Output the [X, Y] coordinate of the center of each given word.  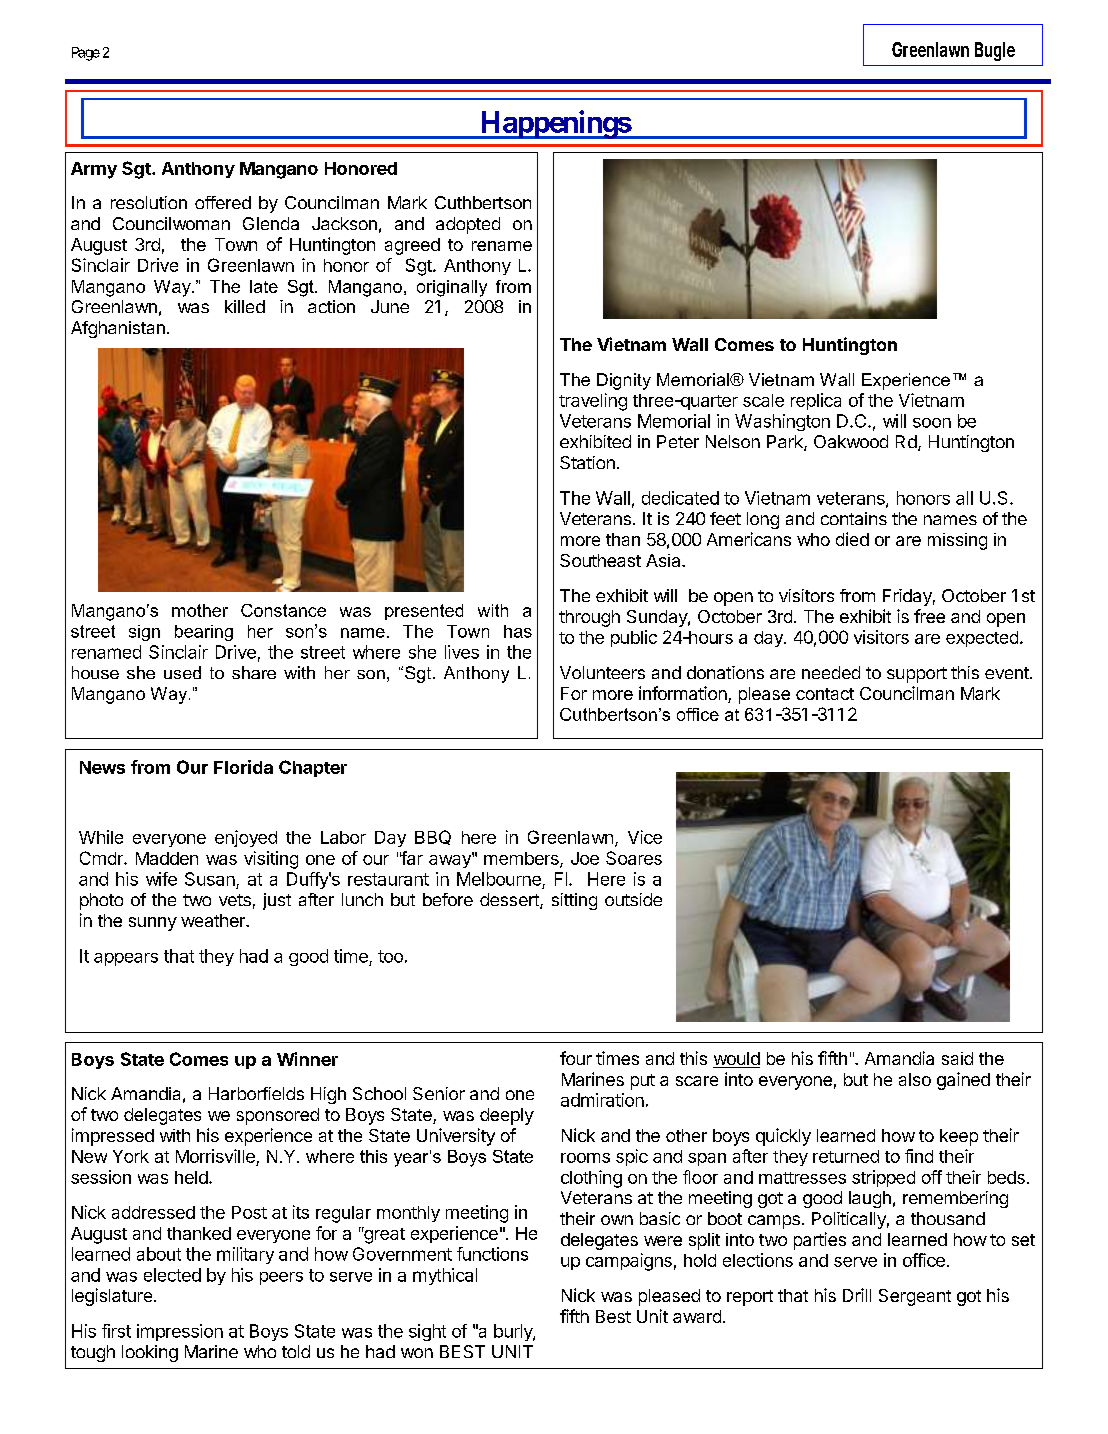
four [576, 1058]
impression [180, 1332]
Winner [307, 1059]
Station [587, 462]
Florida [243, 767]
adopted [468, 225]
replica [816, 401]
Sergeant [915, 1297]
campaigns [629, 1262]
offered [223, 202]
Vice [645, 837]
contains [854, 518]
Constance [283, 610]
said [957, 1058]
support [917, 675]
